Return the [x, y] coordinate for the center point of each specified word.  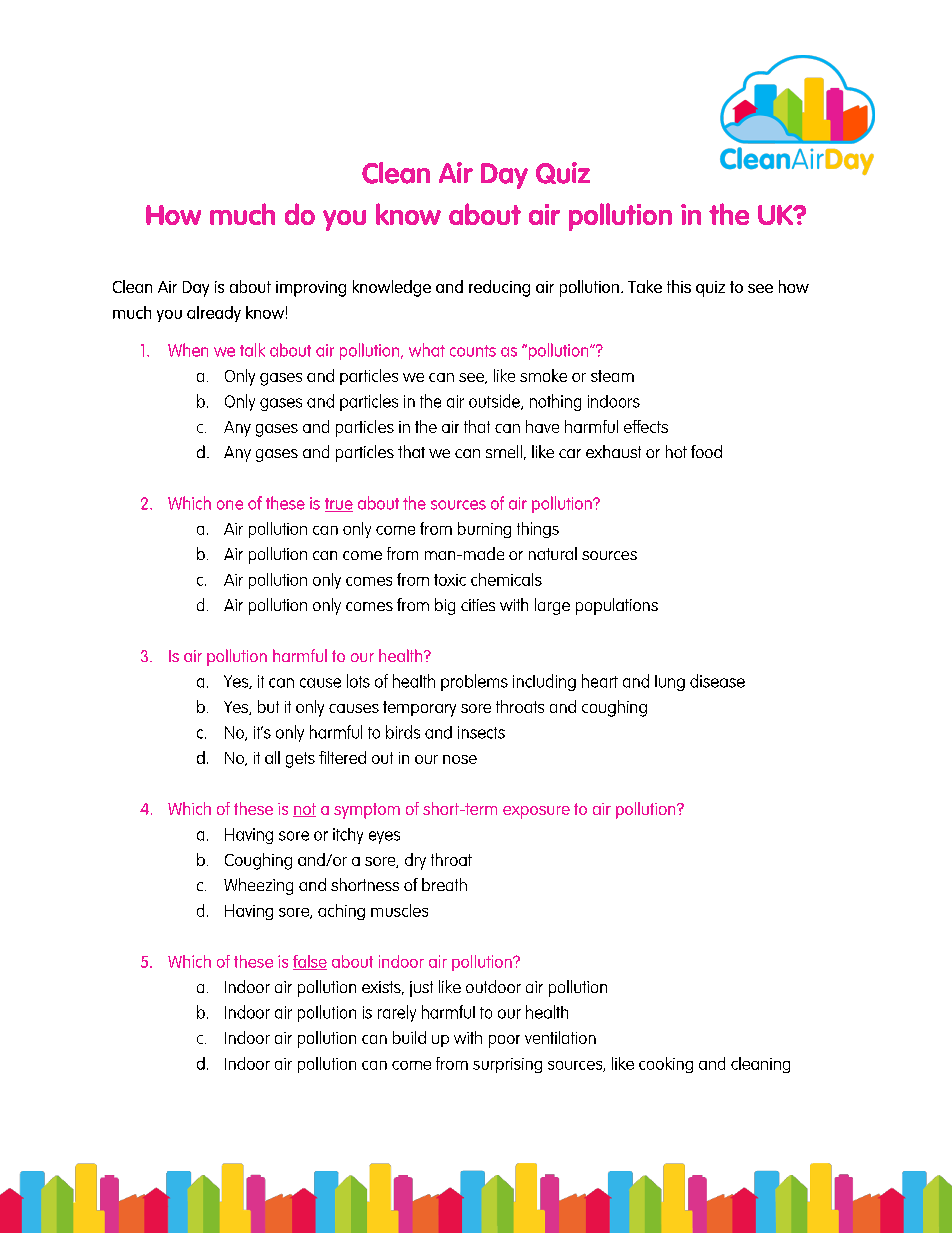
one [230, 505]
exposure [536, 812]
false [310, 962]
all [272, 757]
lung [670, 683]
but [268, 706]
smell [504, 451]
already [214, 314]
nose [460, 759]
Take [645, 286]
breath [444, 884]
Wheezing [258, 886]
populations [617, 606]
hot [676, 451]
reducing [499, 288]
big [445, 606]
